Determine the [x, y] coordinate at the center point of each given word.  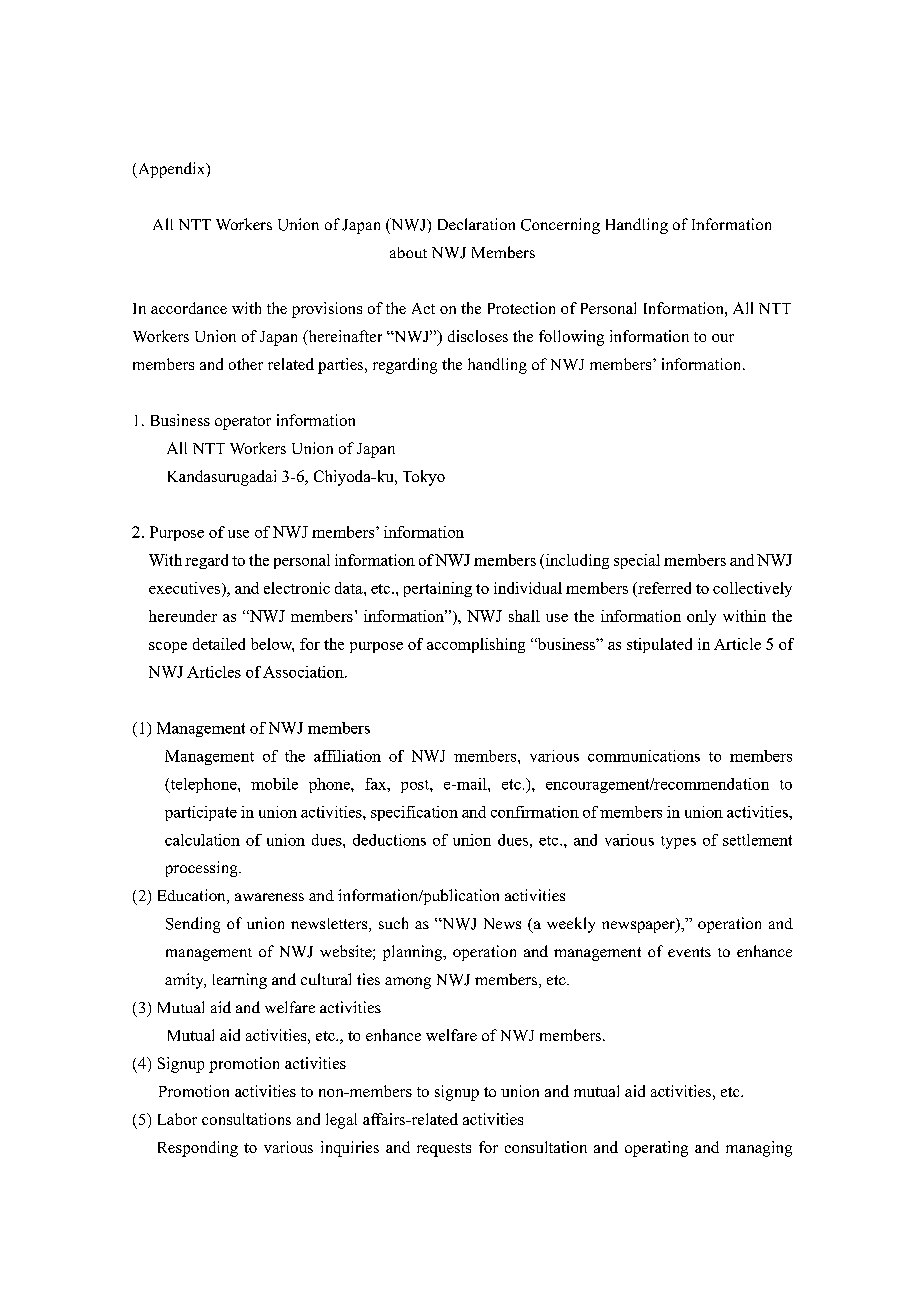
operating [656, 1149]
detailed [219, 644]
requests [444, 1150]
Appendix [172, 170]
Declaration [476, 224]
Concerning [560, 226]
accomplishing [476, 645]
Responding [198, 1149]
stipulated [659, 645]
